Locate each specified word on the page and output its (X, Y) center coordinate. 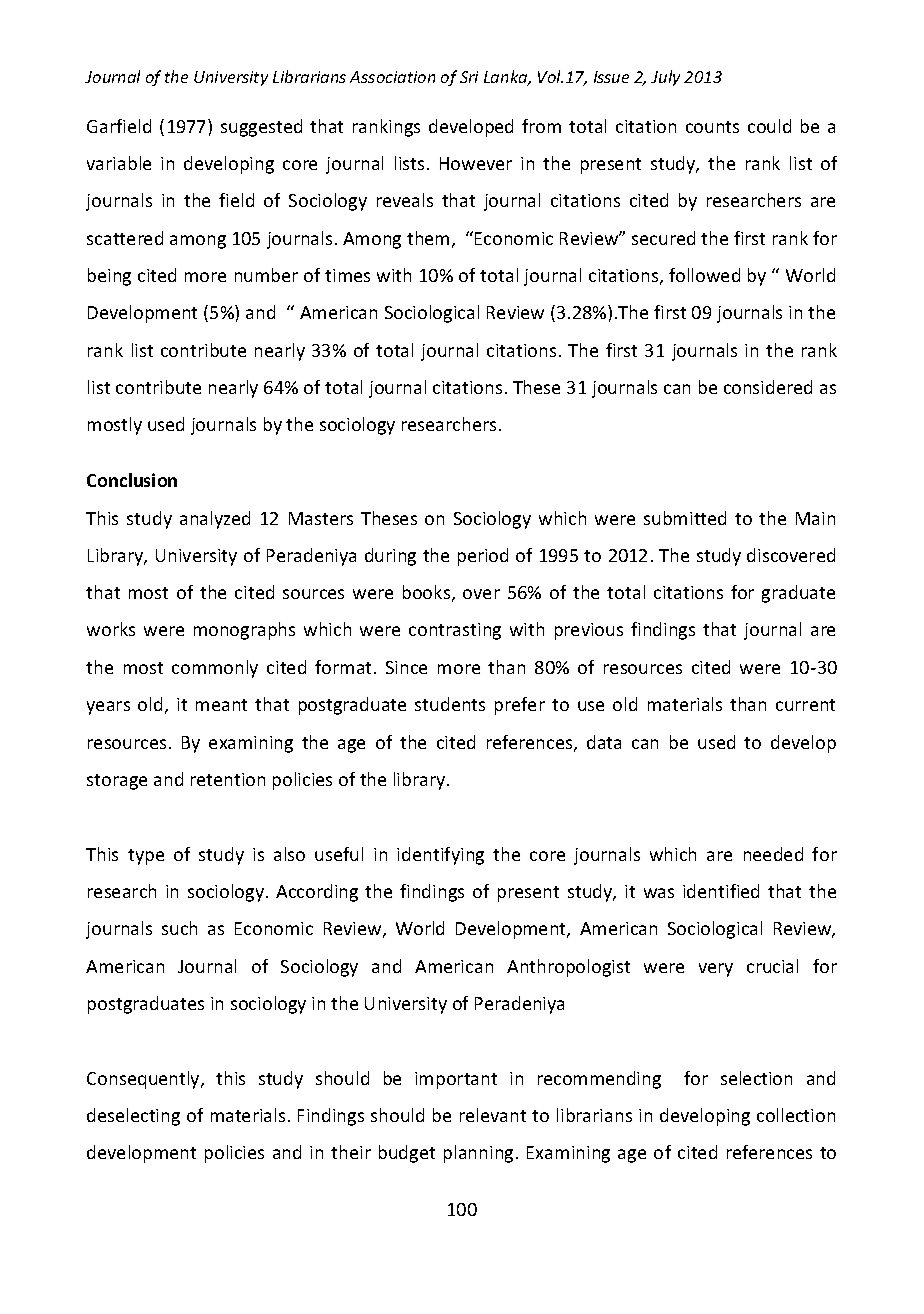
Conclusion (132, 480)
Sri (469, 77)
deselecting (133, 1117)
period (483, 557)
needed (773, 854)
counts (712, 127)
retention (228, 779)
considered (768, 387)
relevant (493, 1115)
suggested (261, 128)
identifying (440, 856)
